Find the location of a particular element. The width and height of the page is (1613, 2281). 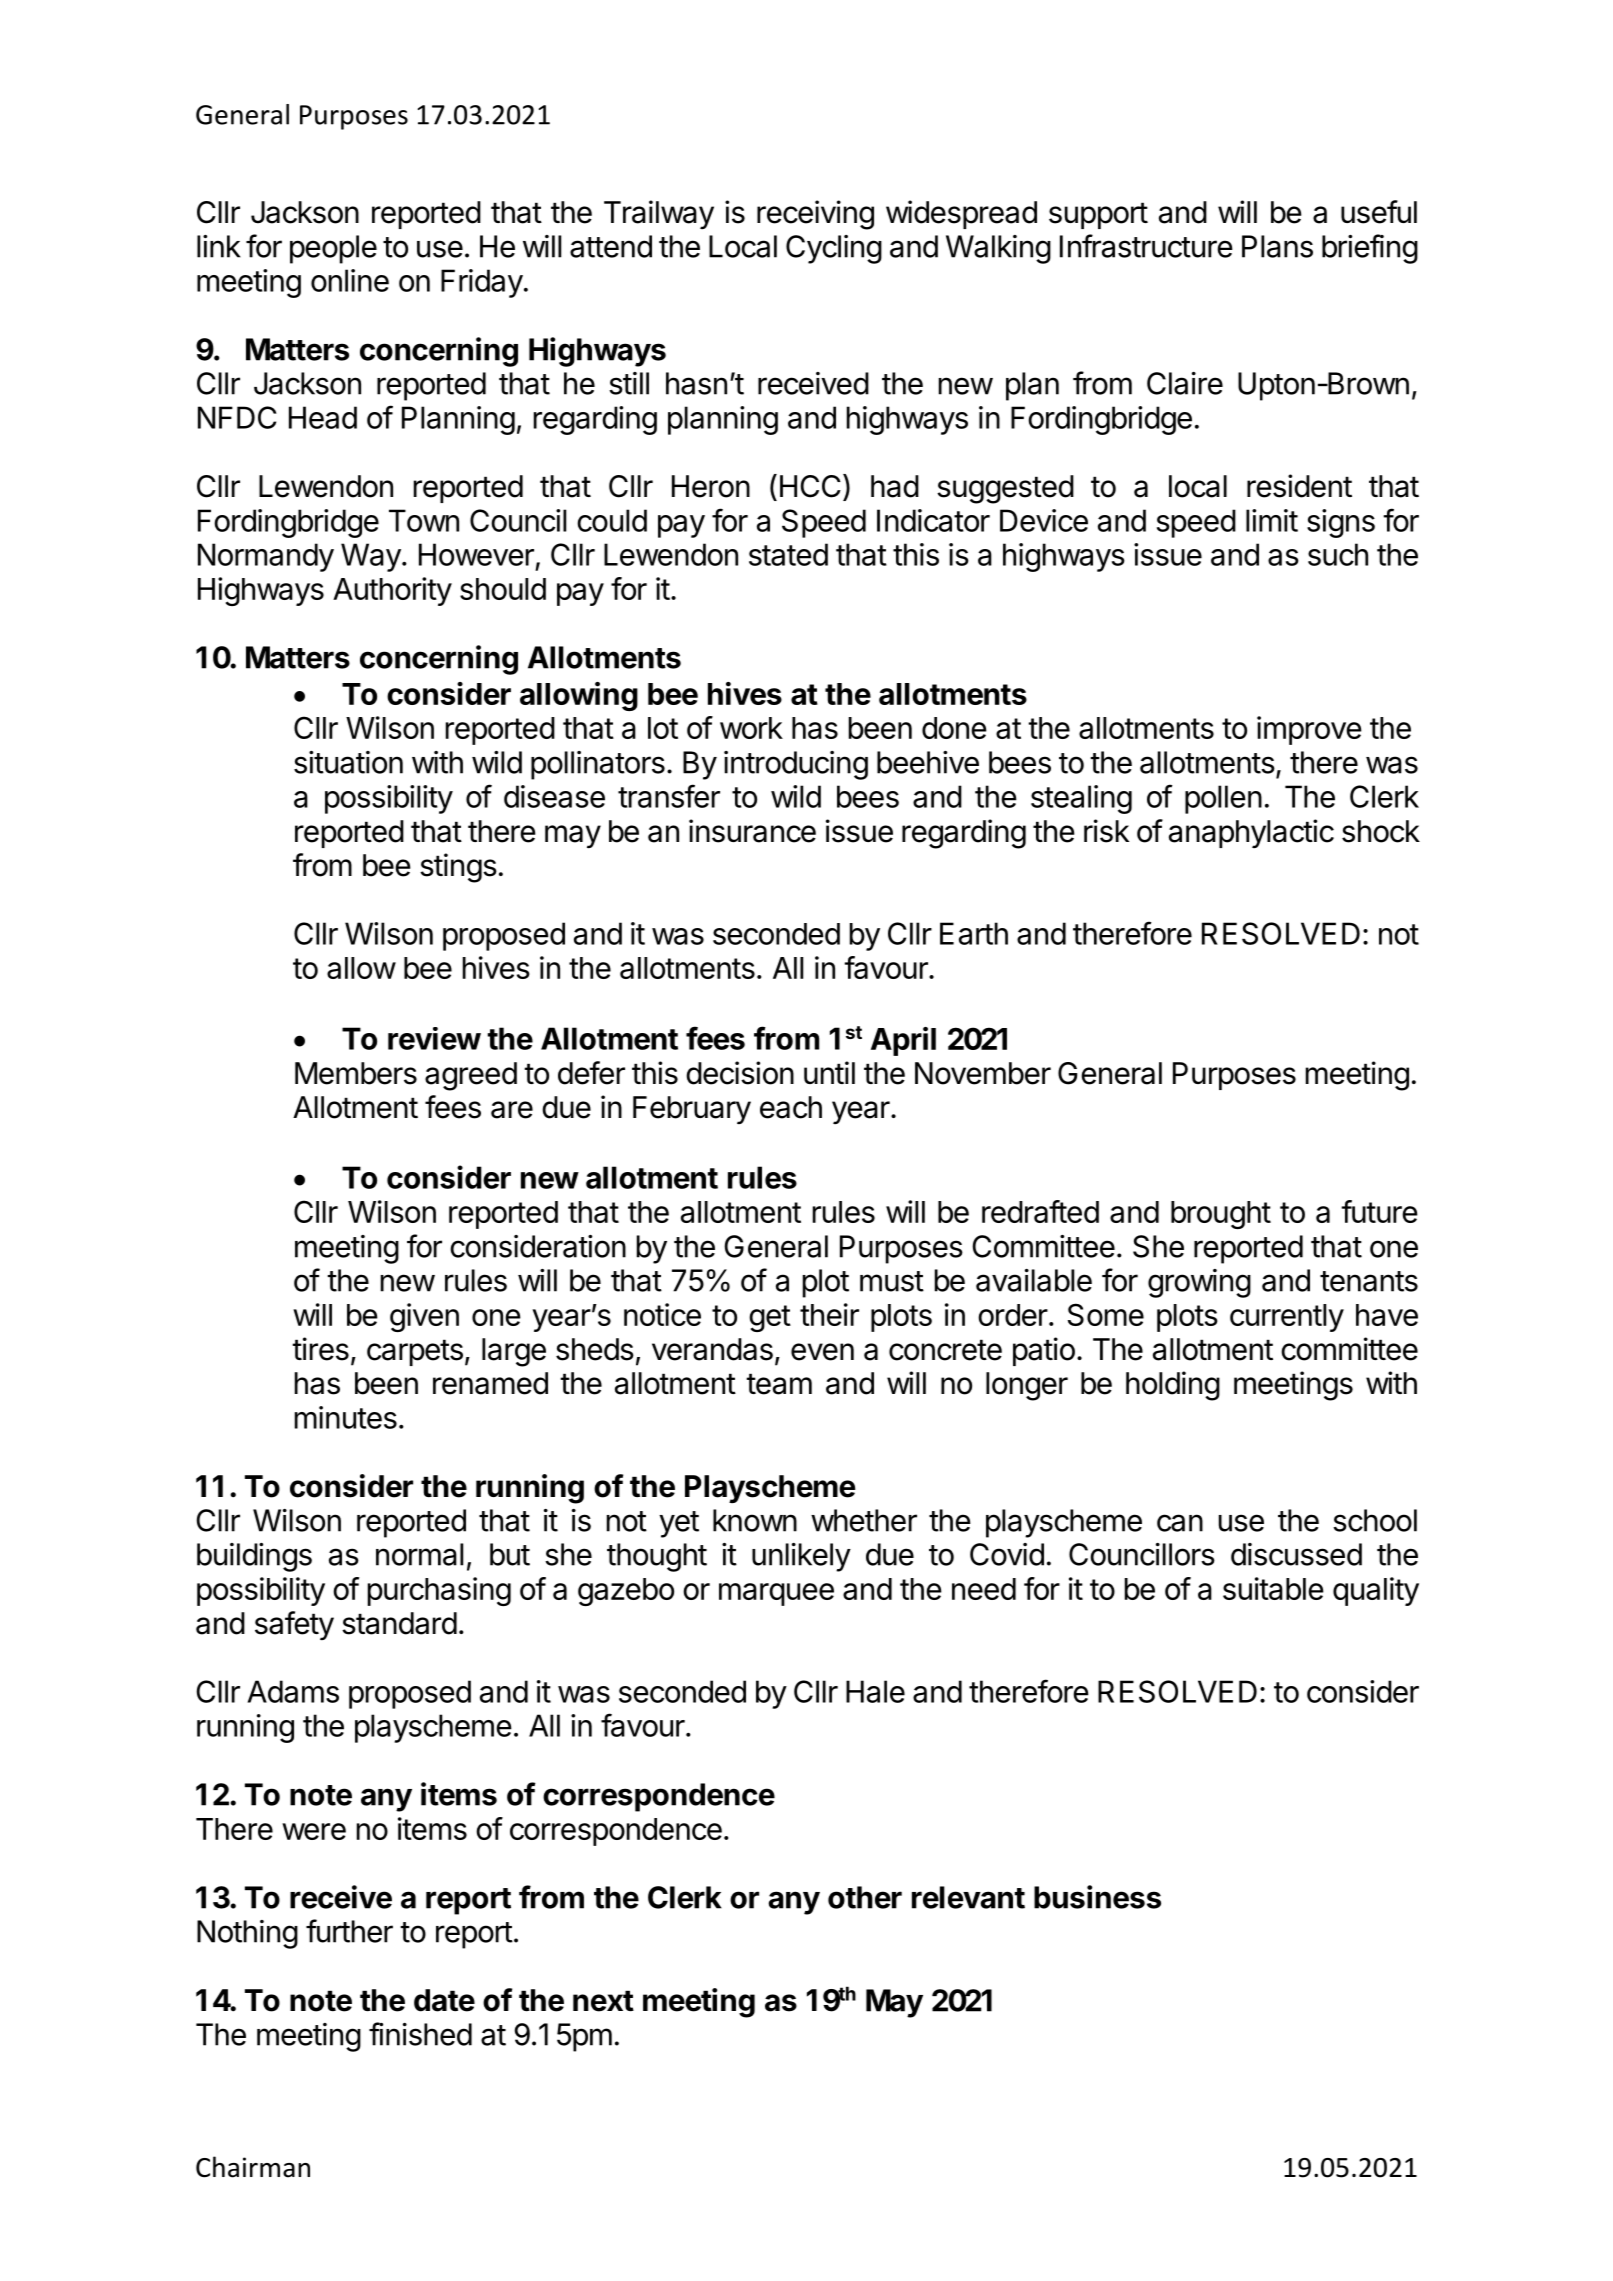

Infrastructure is located at coordinates (1146, 246).
